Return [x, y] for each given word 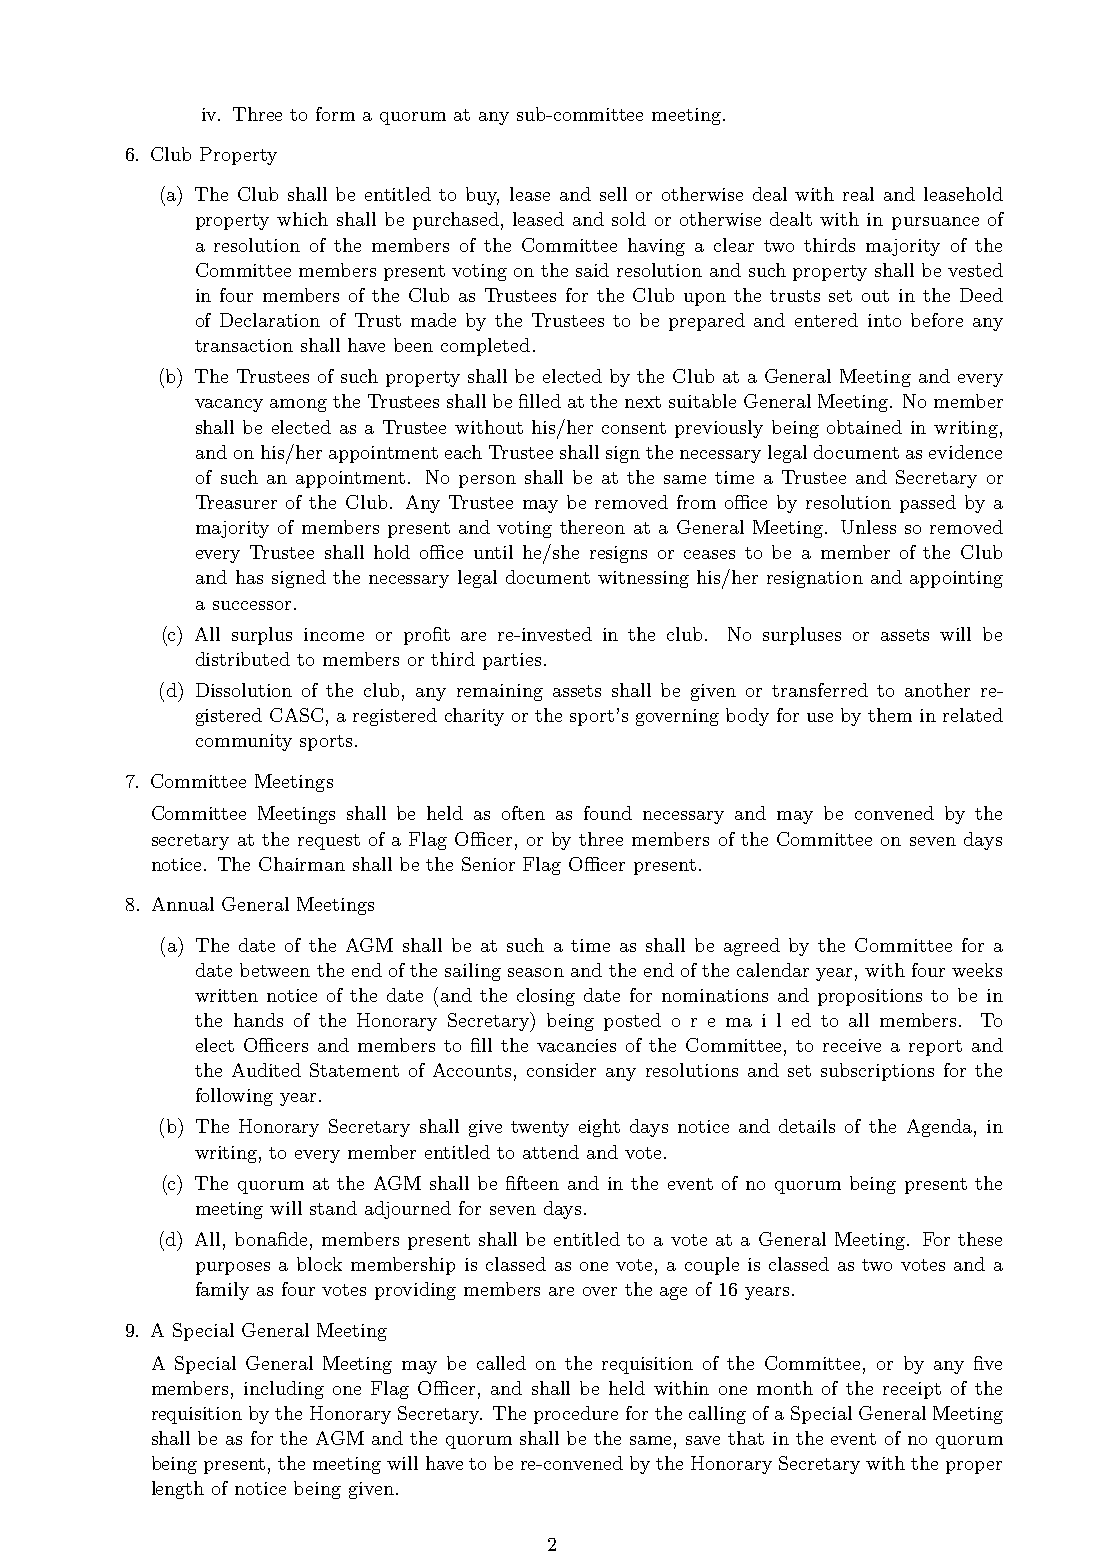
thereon [592, 527]
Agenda [939, 1128]
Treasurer [236, 502]
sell [613, 194]
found [608, 813]
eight [599, 1128]
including [284, 1390]
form [335, 114]
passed [928, 504]
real [858, 194]
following [234, 1097]
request [329, 842]
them [890, 715]
